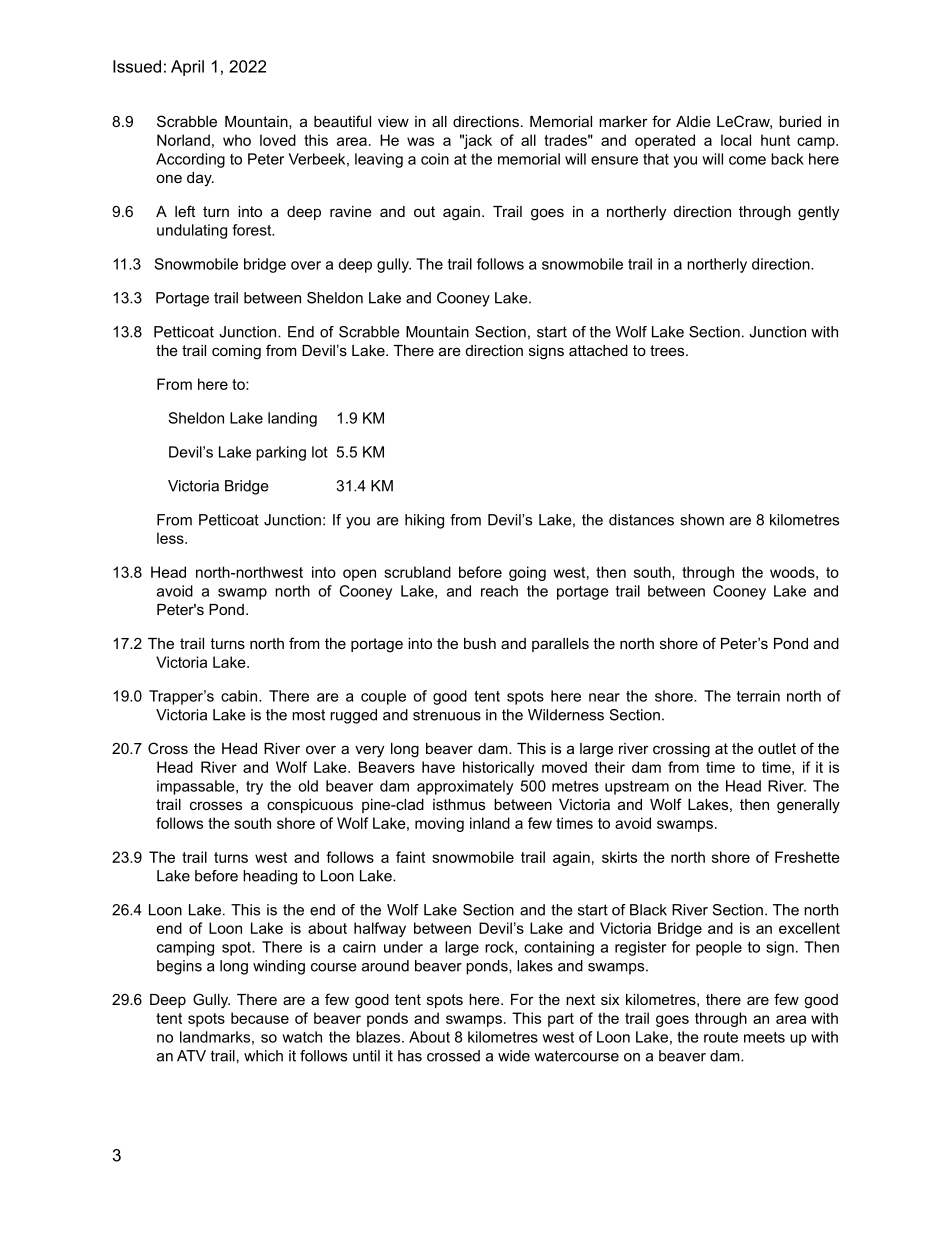 The height and width of the screenshot is (1233, 952). Describe the element at coordinates (420, 141) in the screenshot. I see `was` at that location.
